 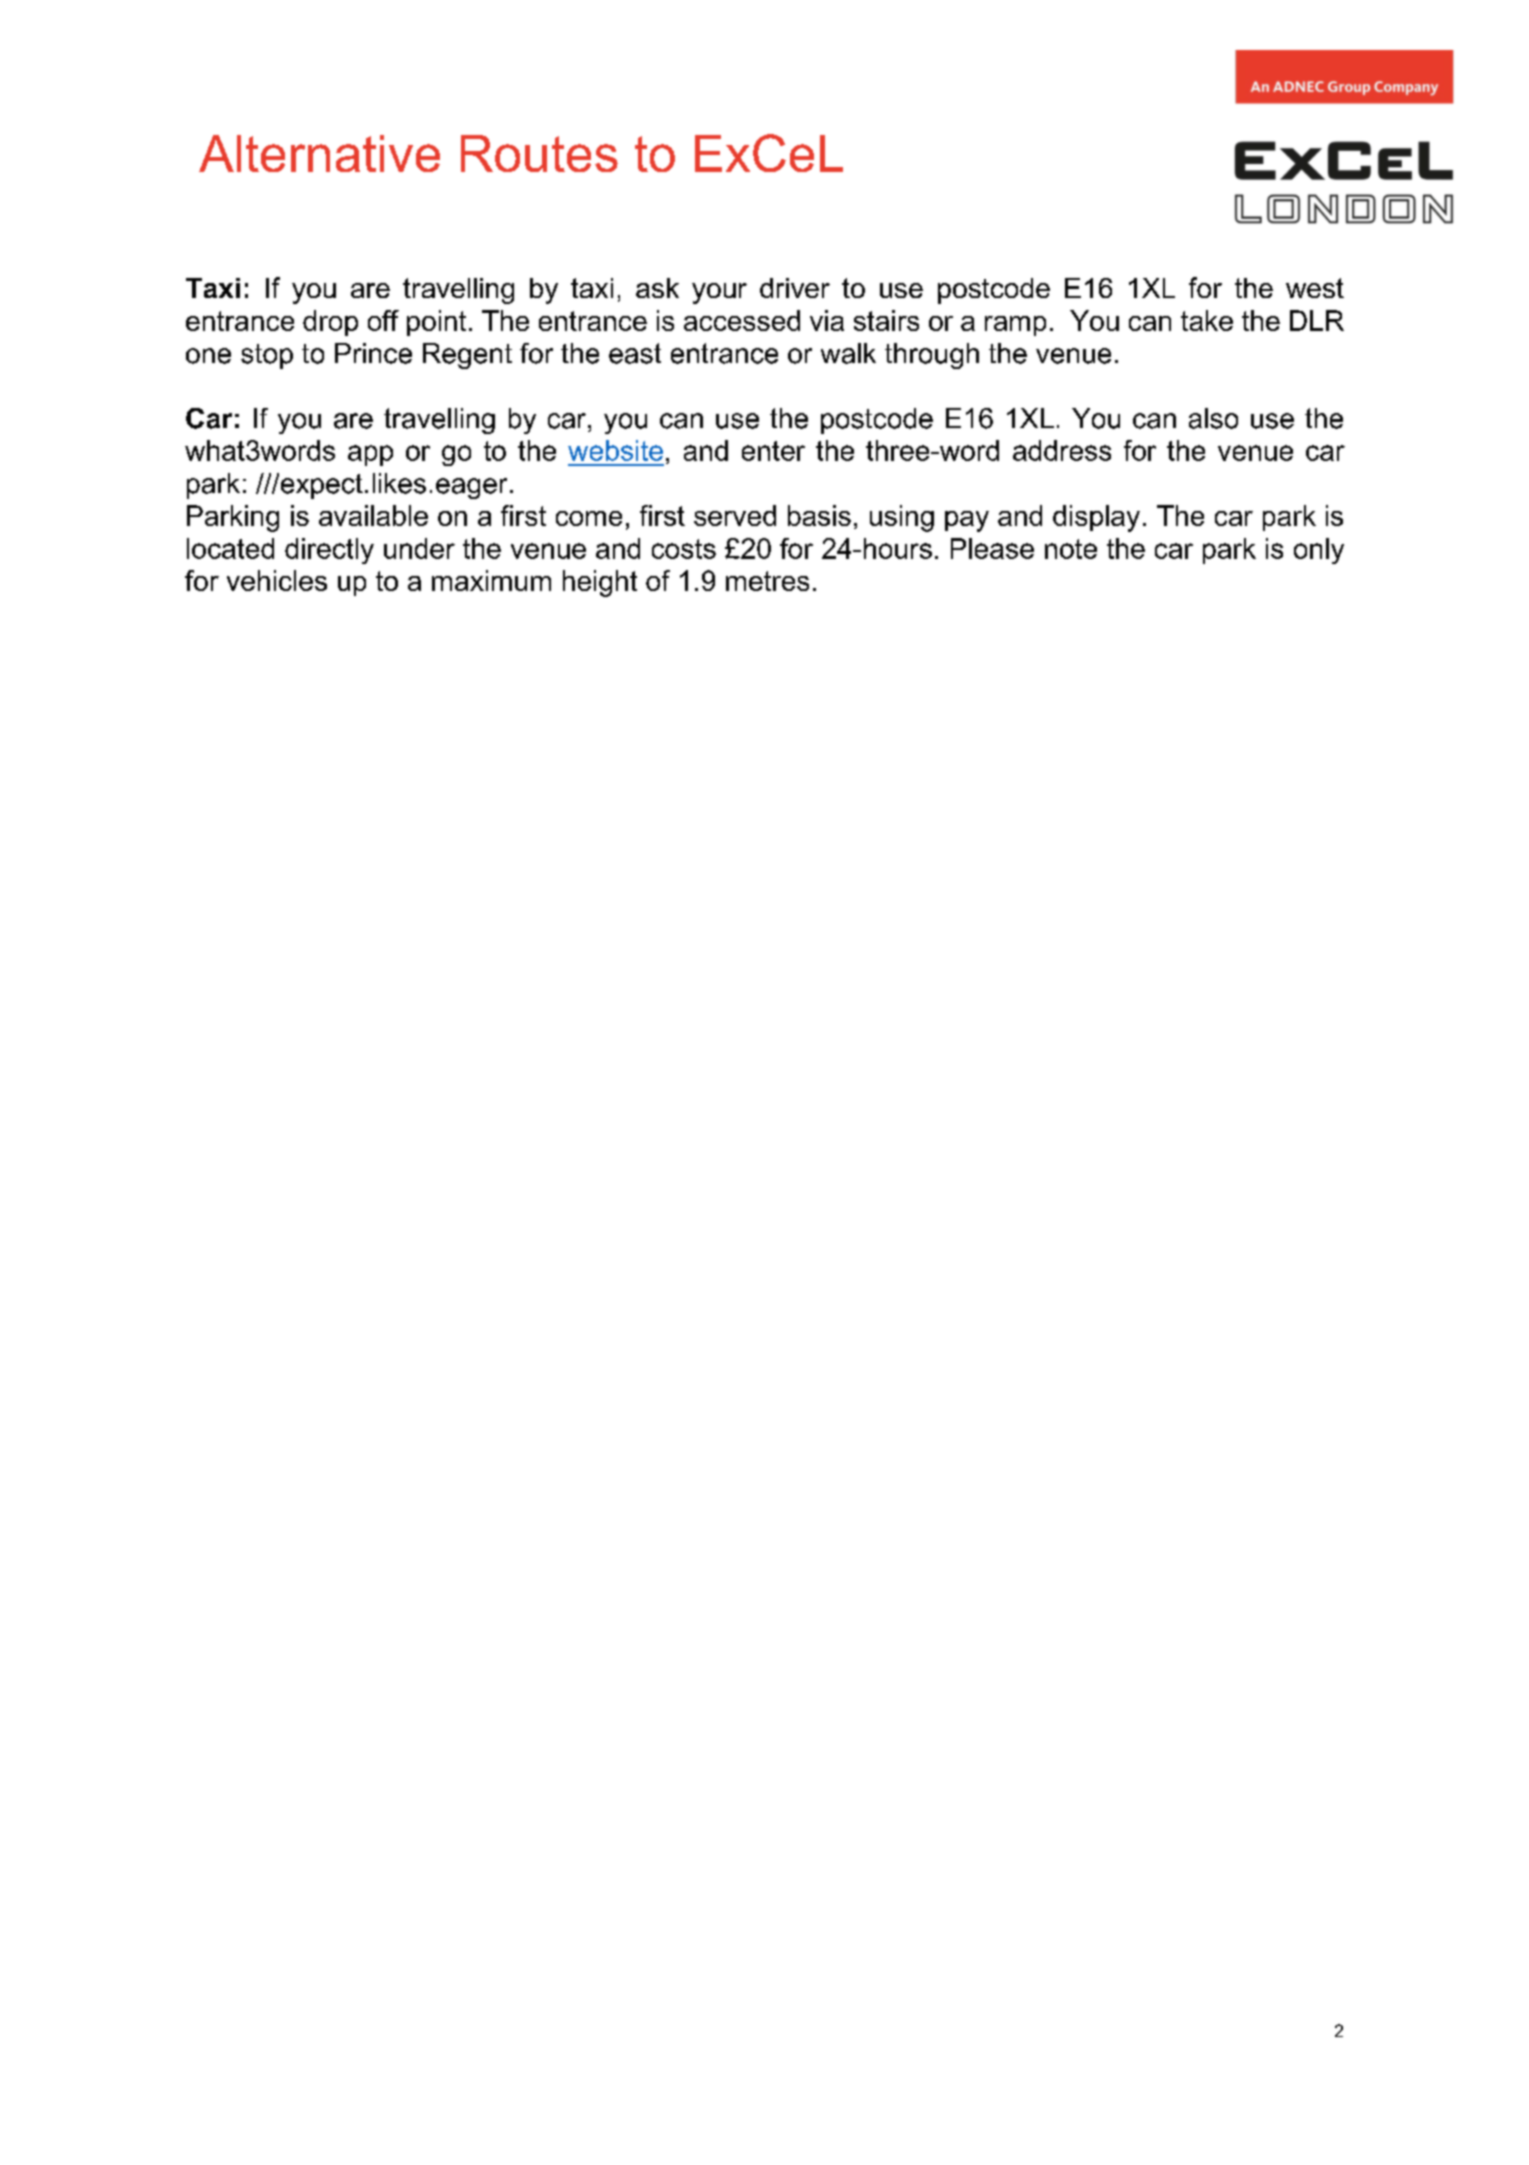 I want to click on take, so click(x=1207, y=320).
